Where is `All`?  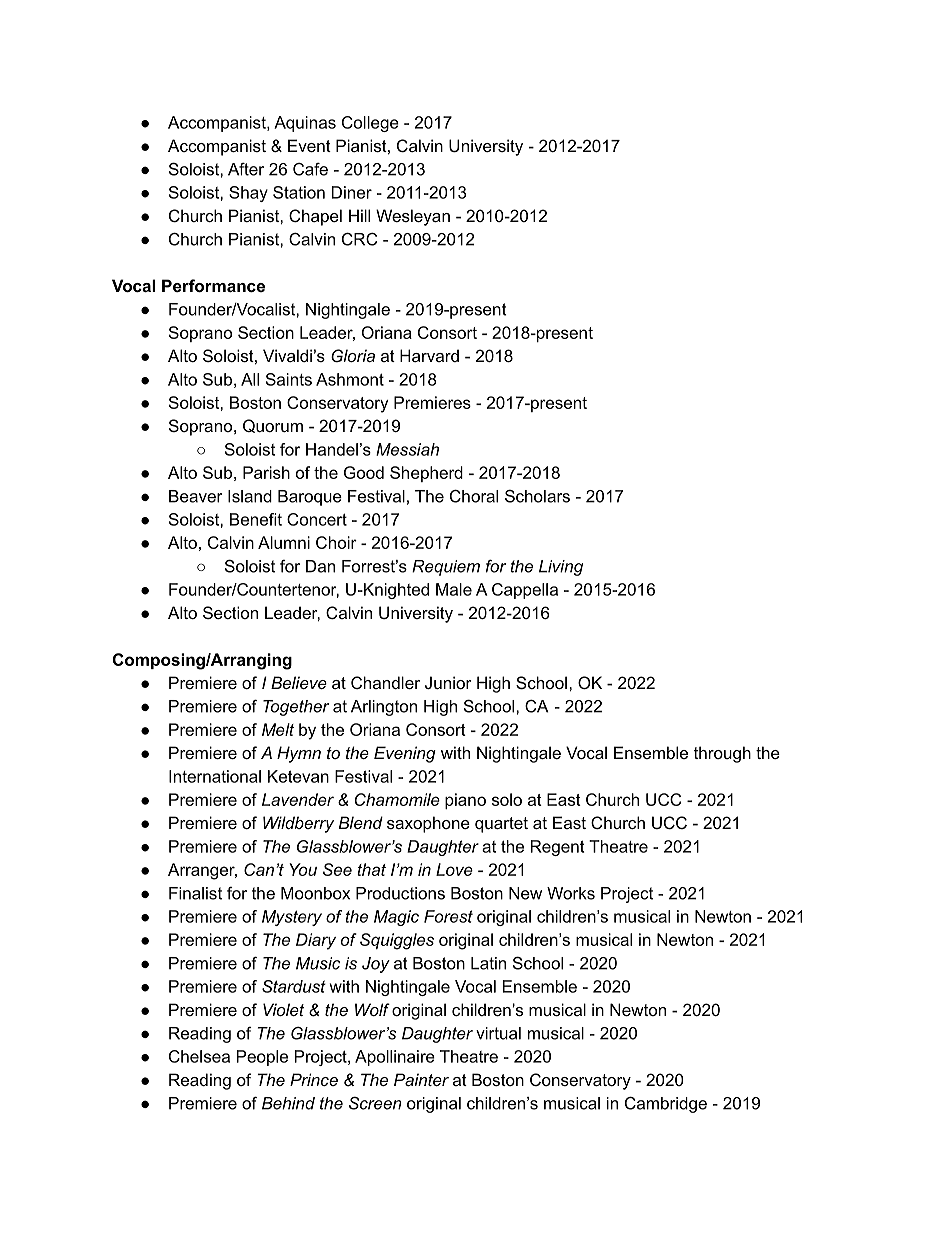 All is located at coordinates (250, 379).
